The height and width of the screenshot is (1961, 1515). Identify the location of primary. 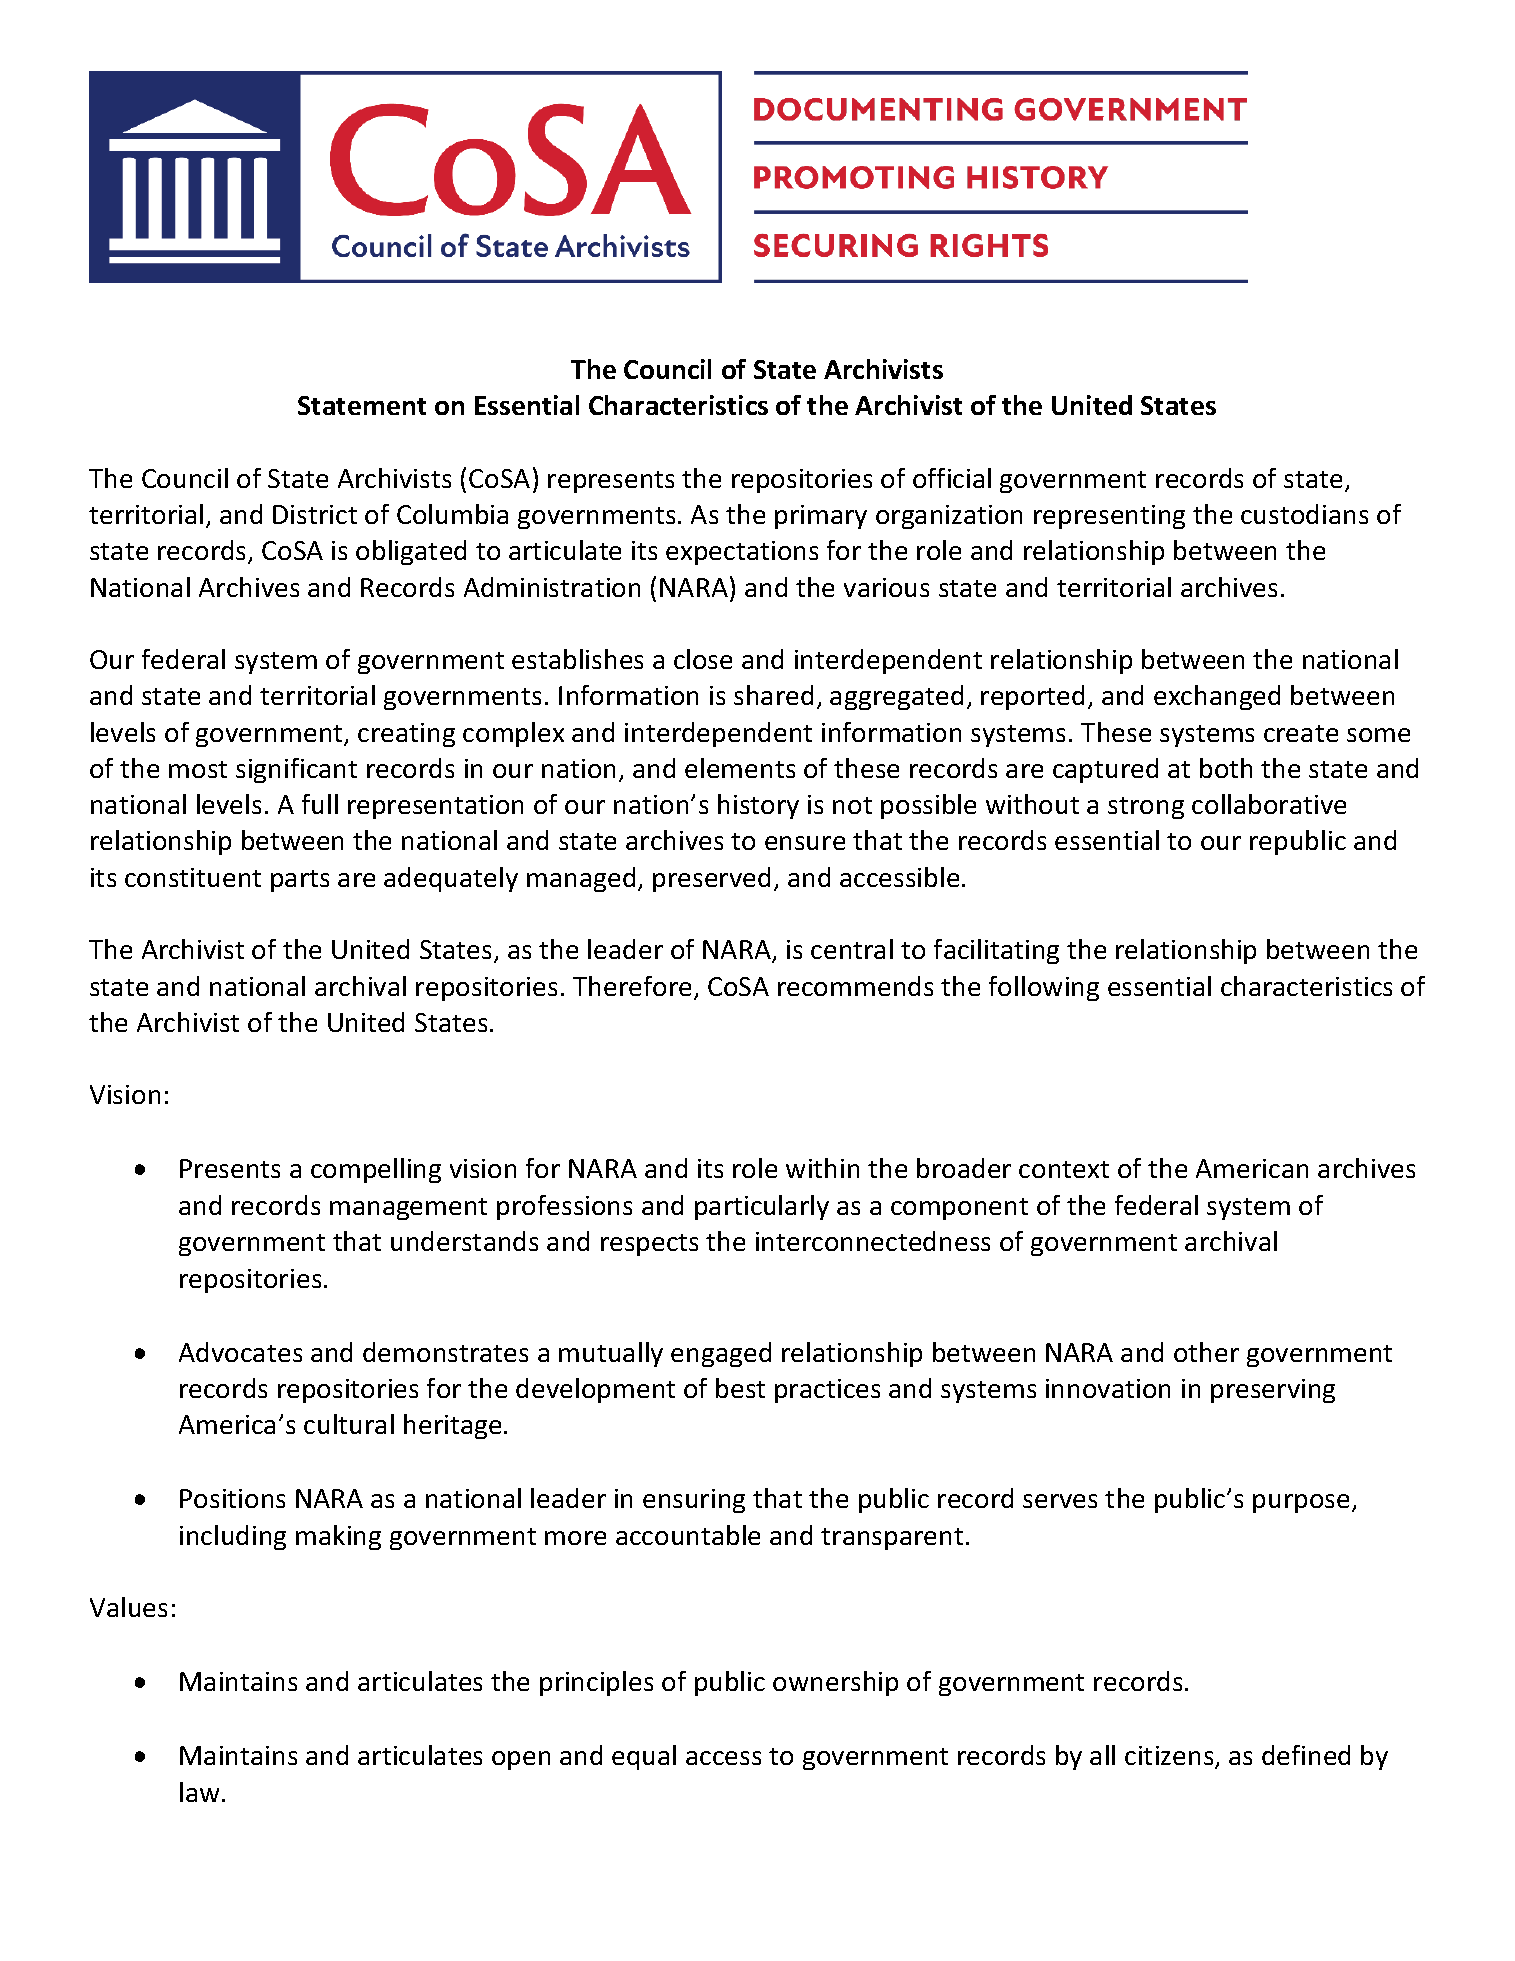
(821, 517).
